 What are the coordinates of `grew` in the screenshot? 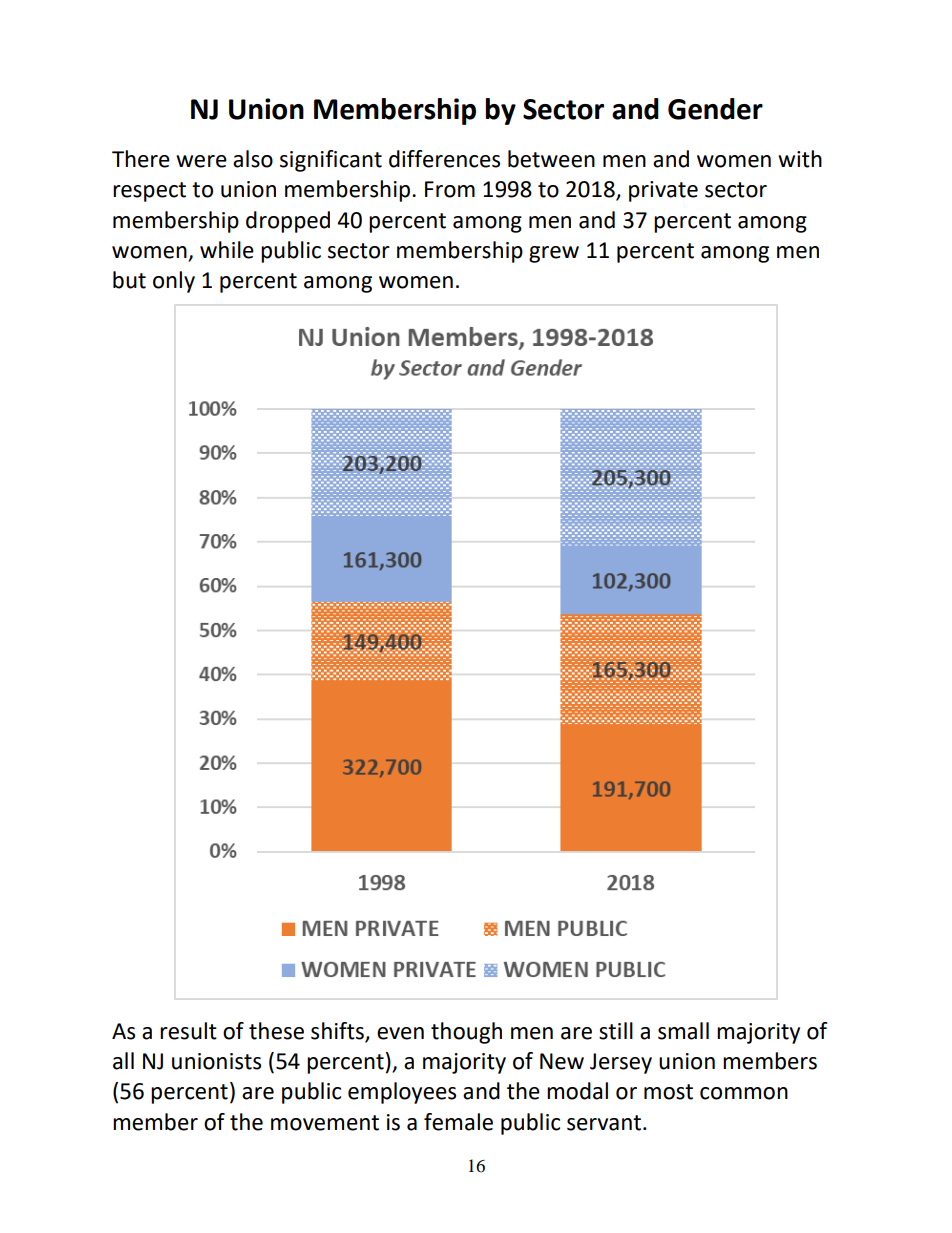 It's located at (554, 254).
